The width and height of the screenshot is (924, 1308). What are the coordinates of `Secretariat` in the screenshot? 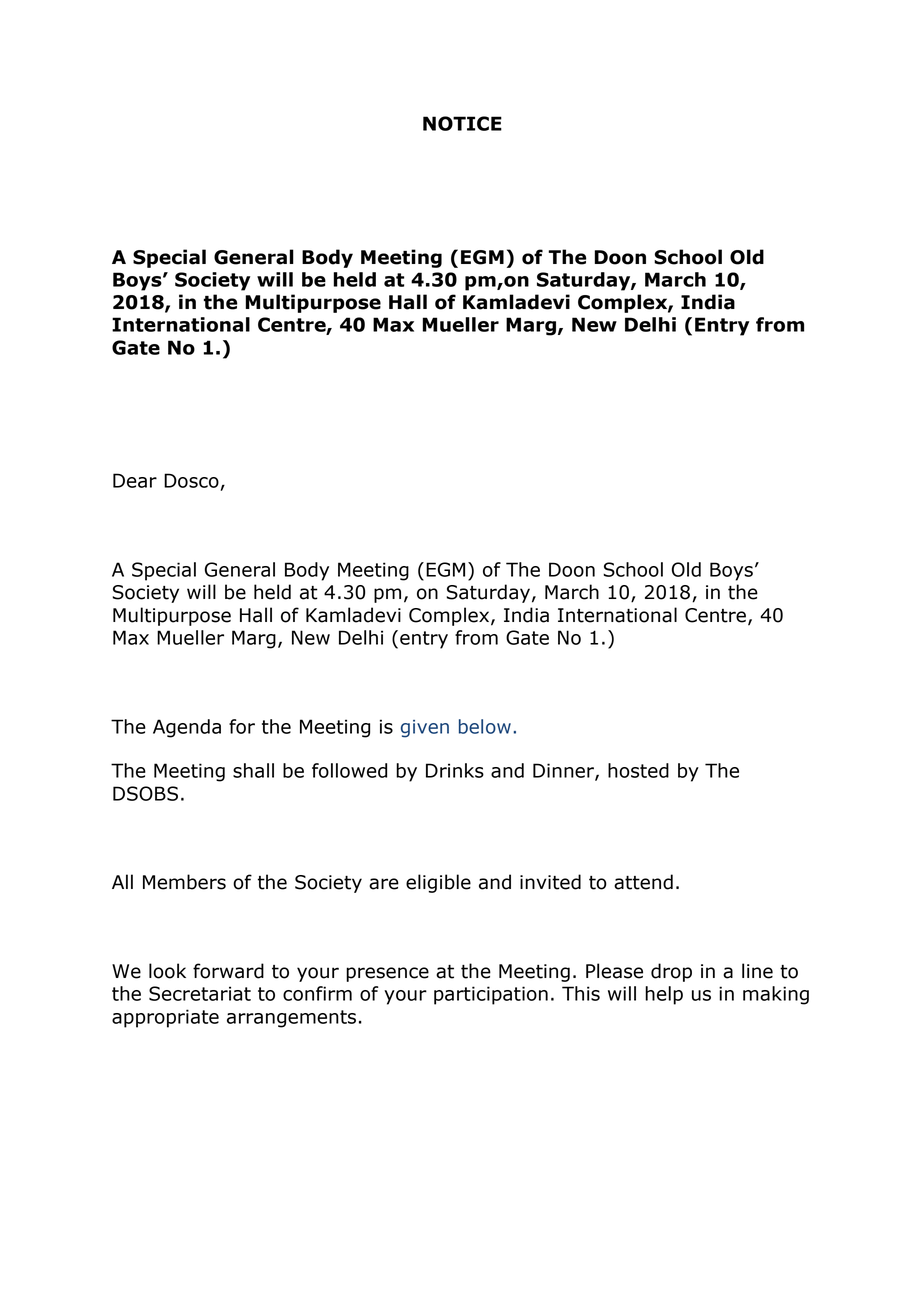 It's located at (200, 993).
